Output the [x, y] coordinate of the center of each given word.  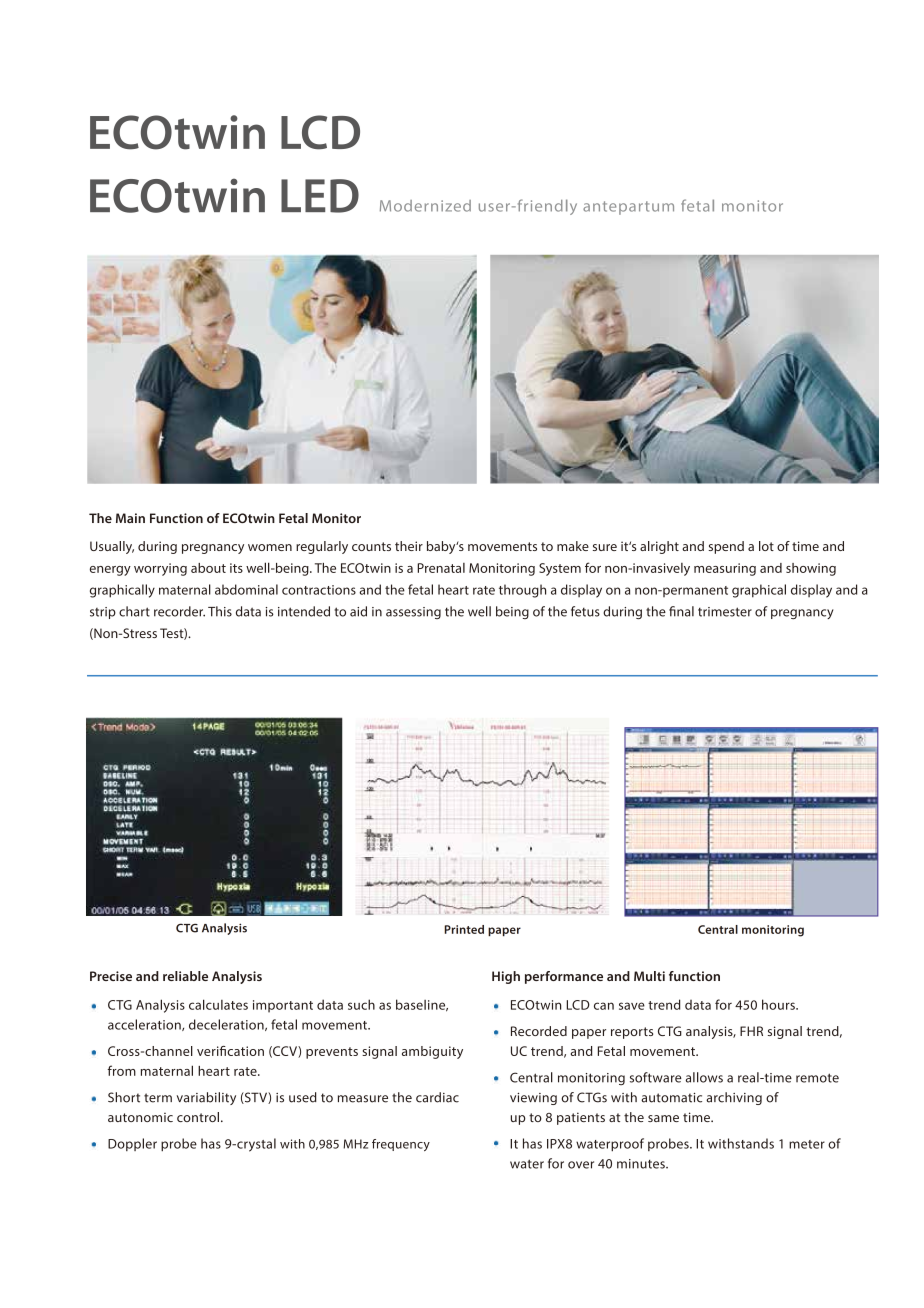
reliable [185, 976]
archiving [734, 1098]
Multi [649, 976]
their [409, 546]
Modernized [425, 206]
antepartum [628, 208]
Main [130, 518]
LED [320, 196]
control [198, 1117]
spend [726, 547]
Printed [464, 929]
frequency [401, 1145]
